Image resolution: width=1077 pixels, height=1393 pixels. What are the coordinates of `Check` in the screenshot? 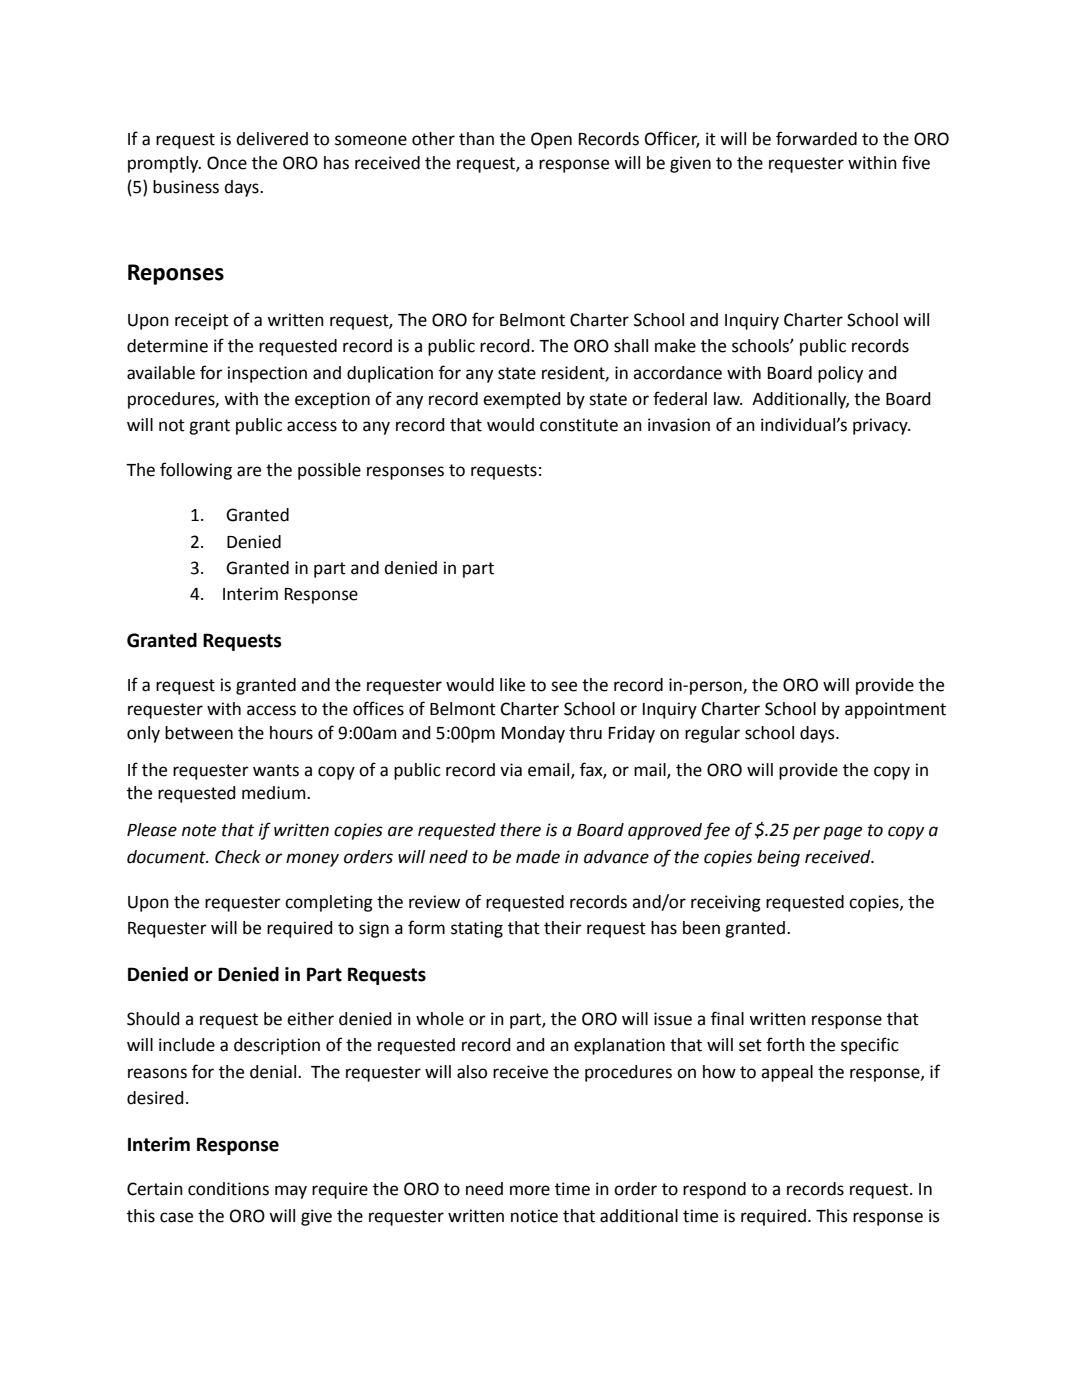 It's located at (238, 857).
